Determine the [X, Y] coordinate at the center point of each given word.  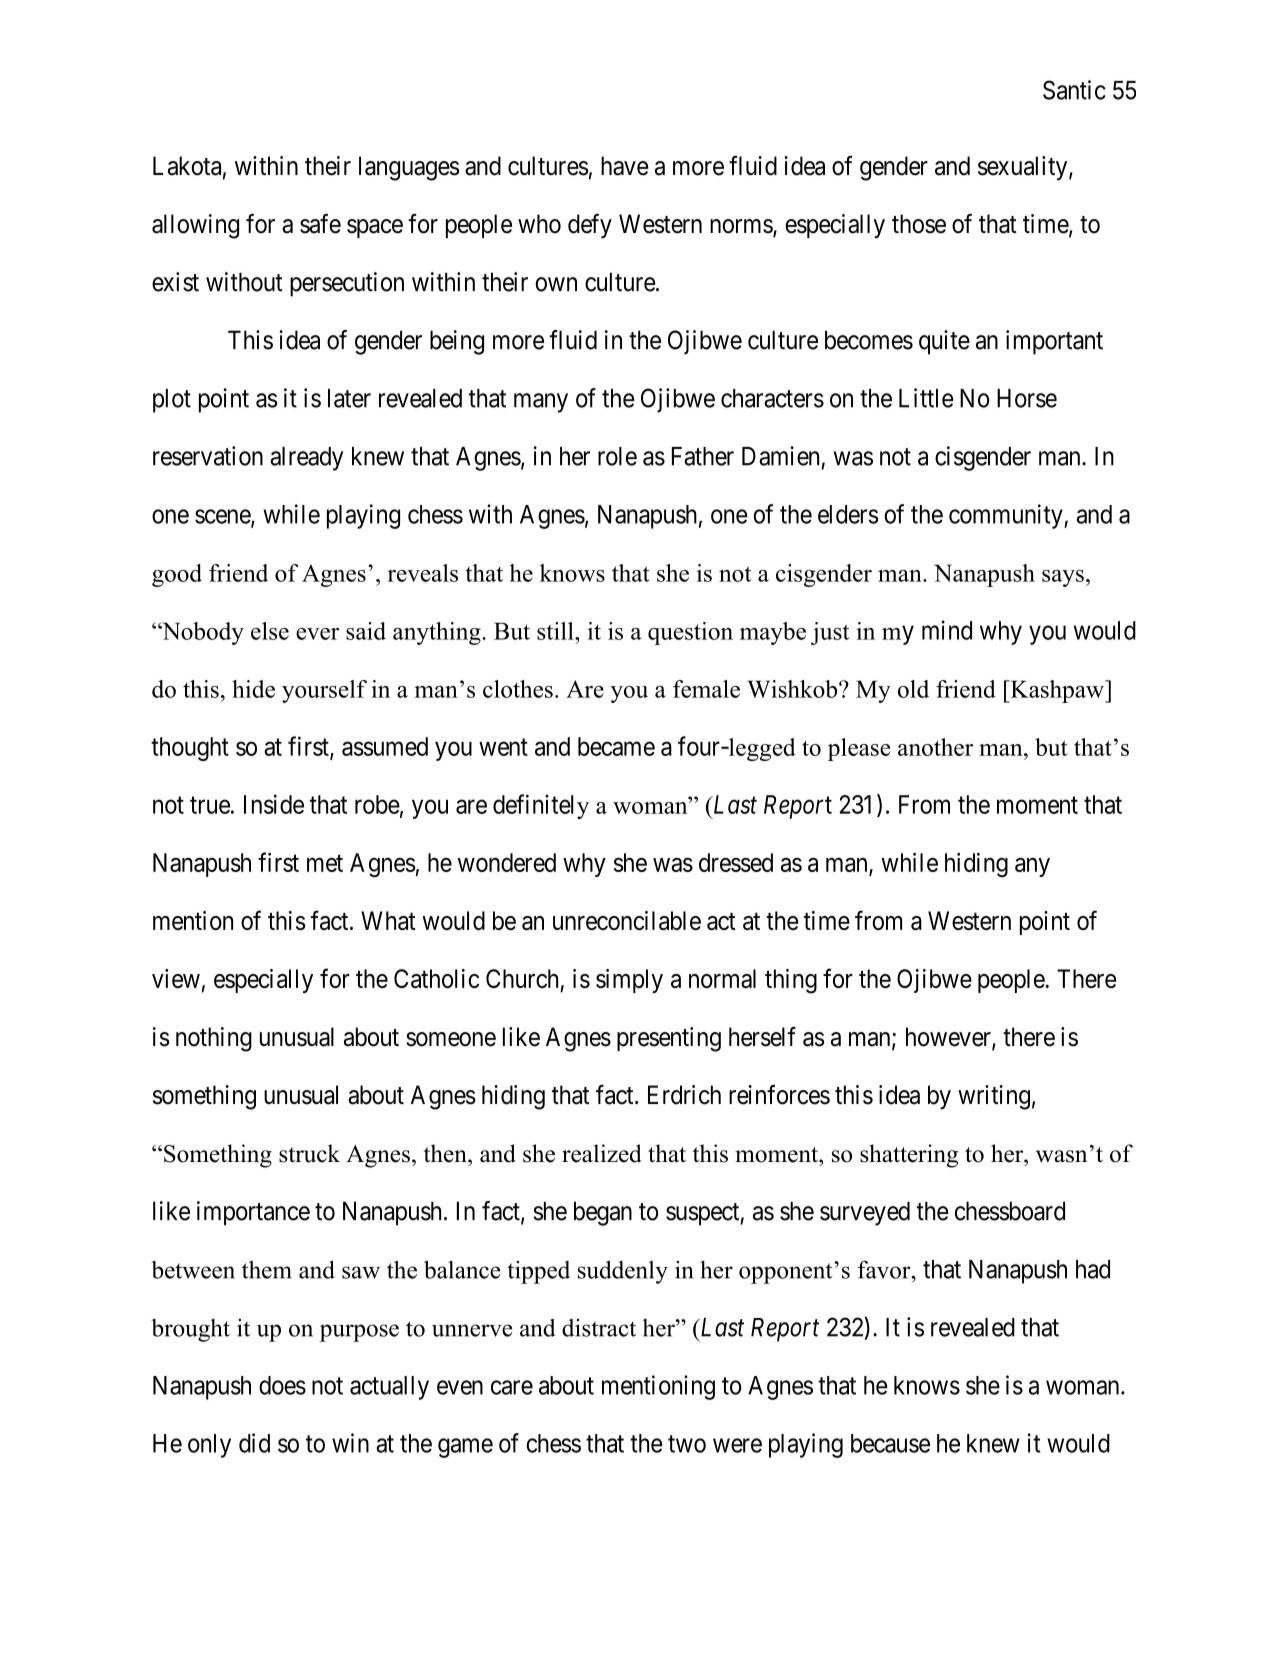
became [616, 746]
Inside [274, 804]
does [282, 1385]
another [935, 747]
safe [320, 224]
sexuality [1024, 168]
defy [590, 226]
